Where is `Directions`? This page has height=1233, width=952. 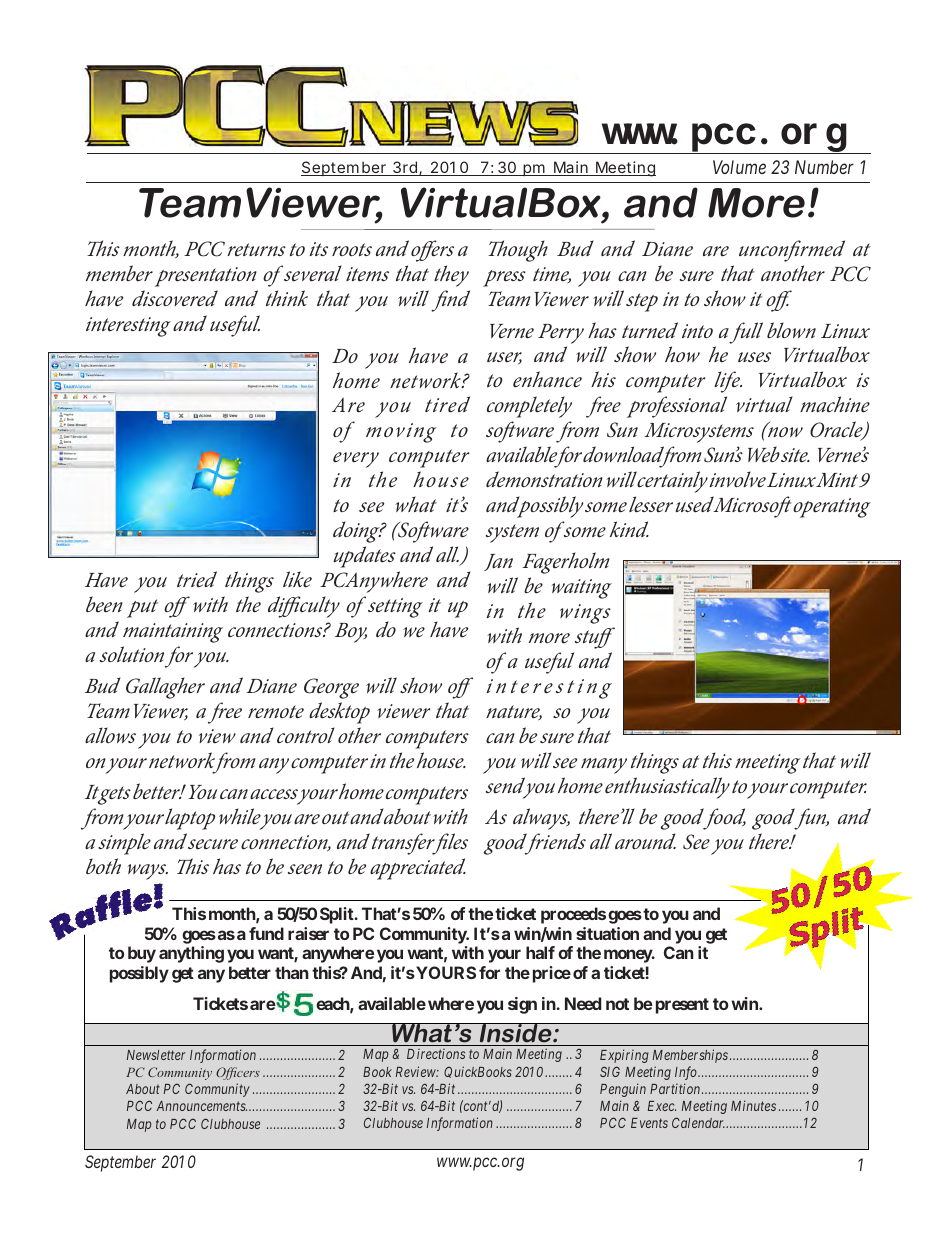 Directions is located at coordinates (436, 1054).
